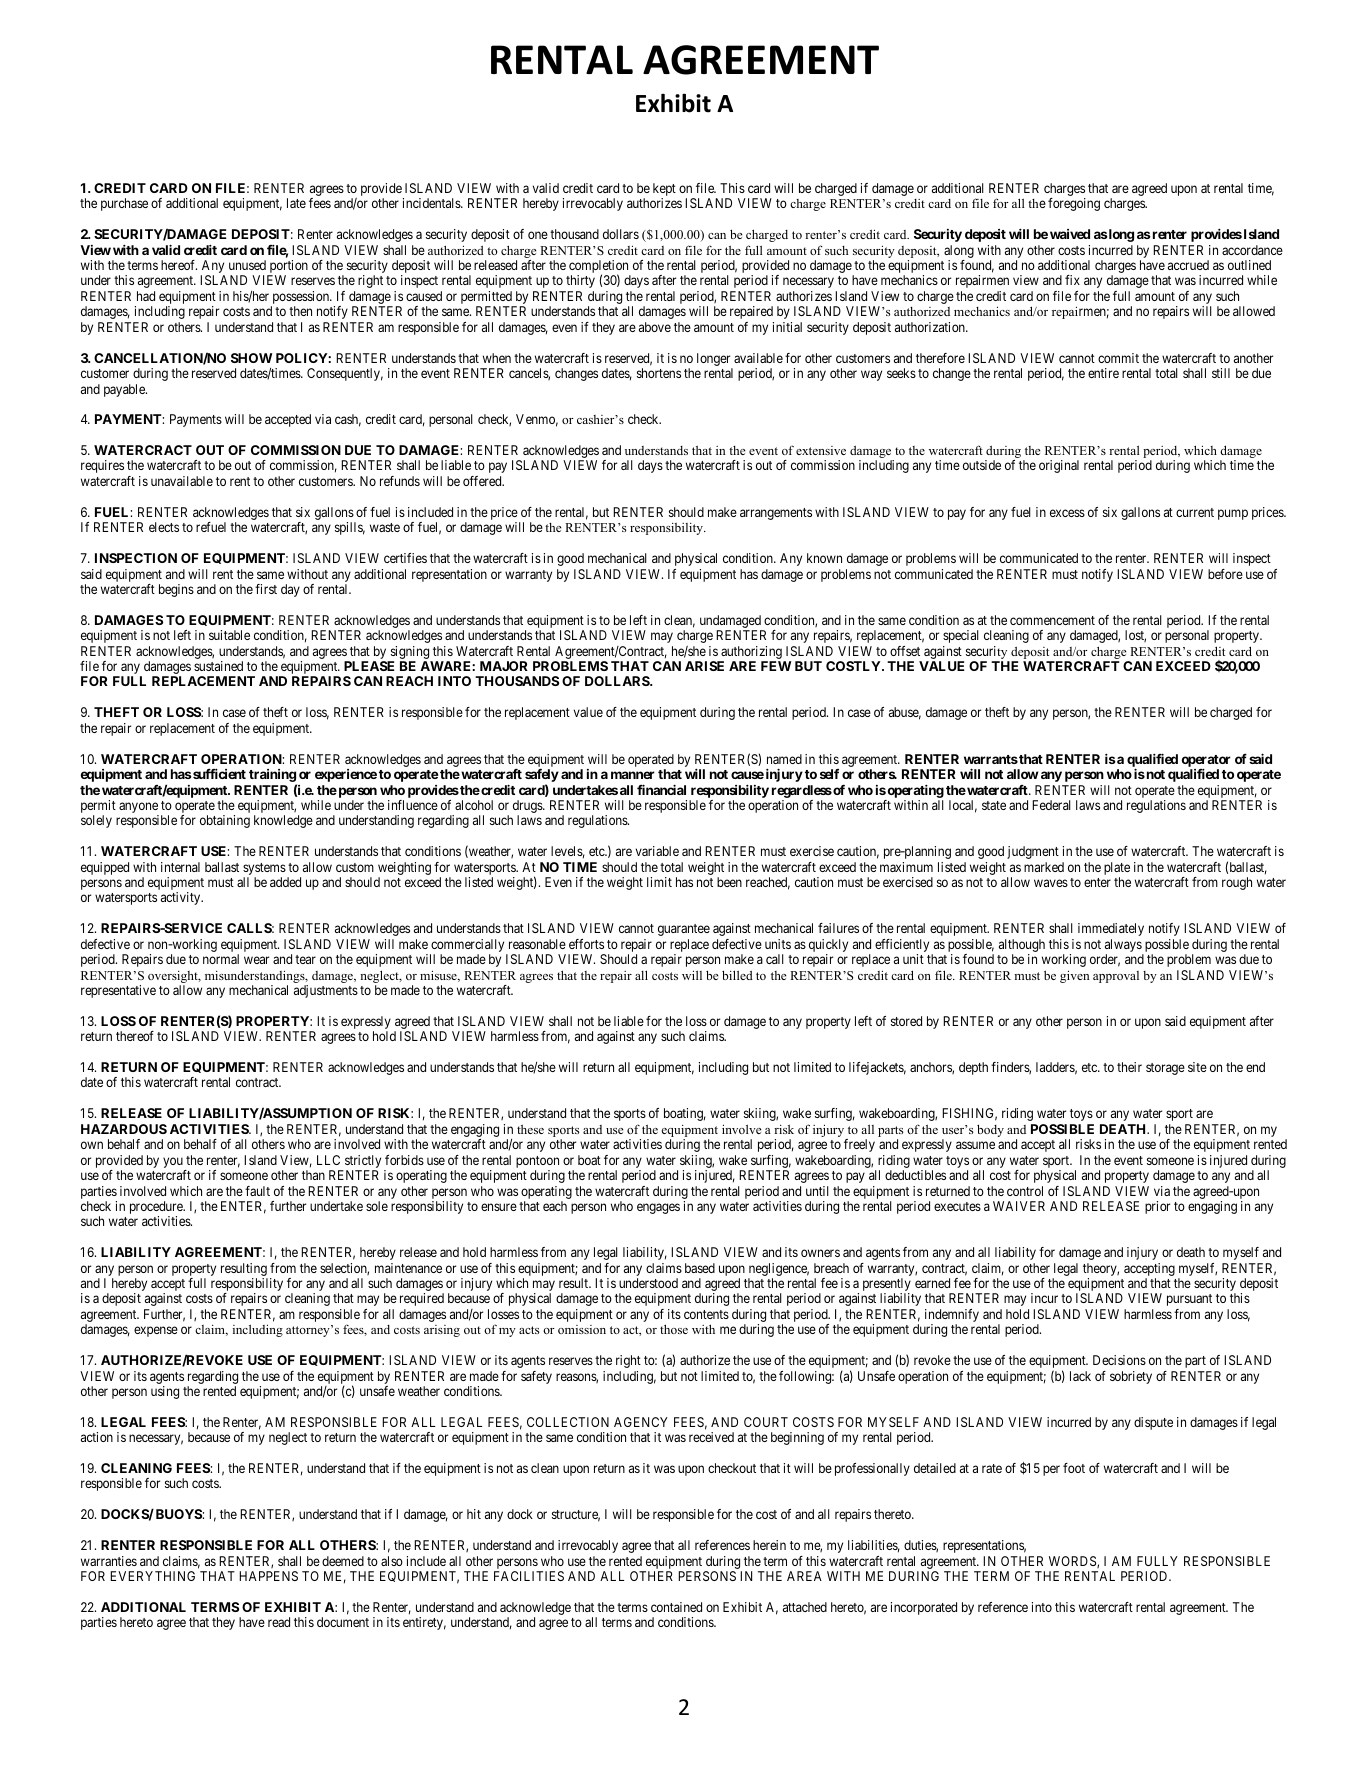 Image resolution: width=1368 pixels, height=1770 pixels. Describe the element at coordinates (257, 1191) in the document. I see `fault` at that location.
